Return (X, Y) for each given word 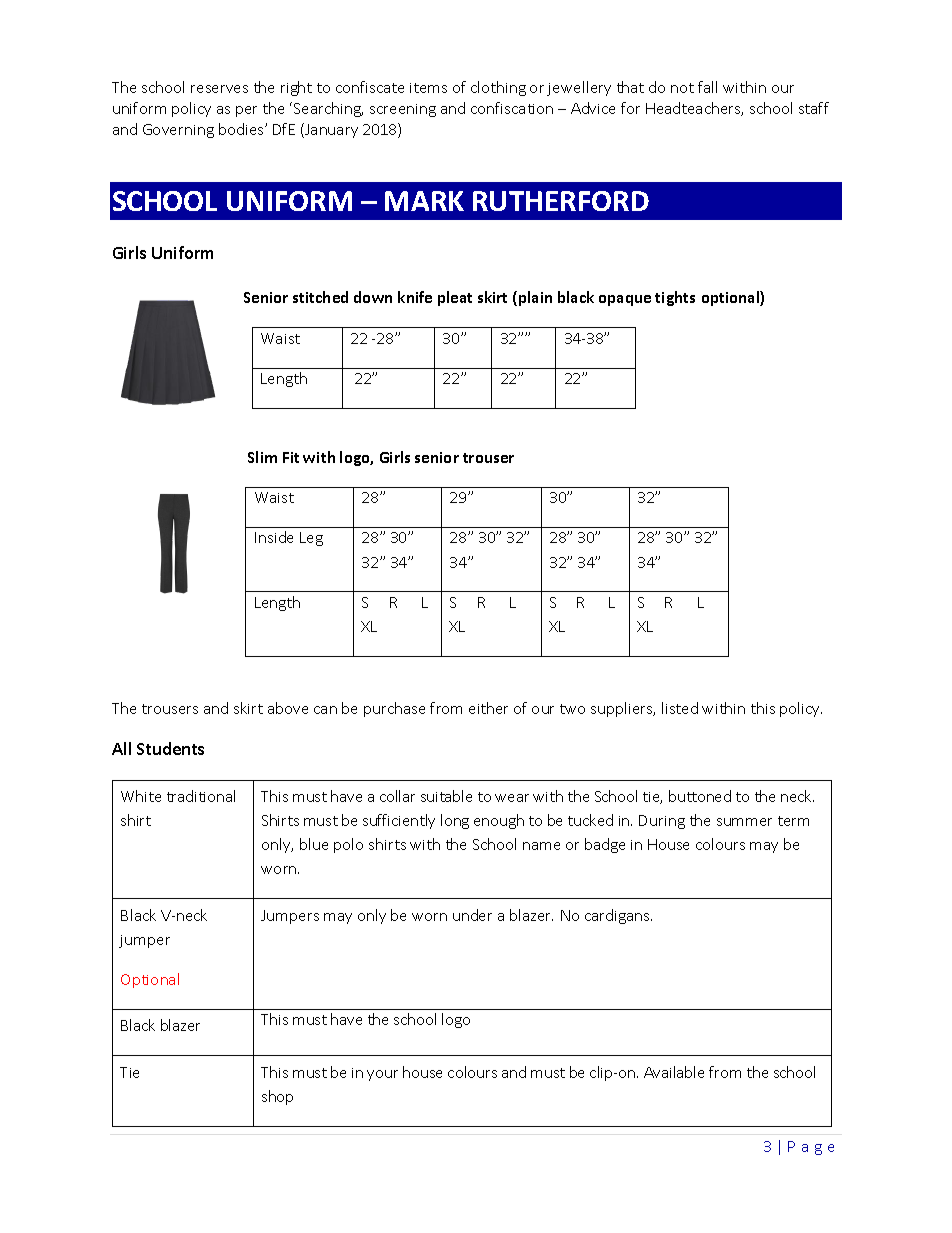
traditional (201, 796)
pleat (455, 298)
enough (499, 821)
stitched (320, 297)
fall (707, 87)
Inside (274, 537)
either (488, 708)
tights (675, 298)
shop (277, 1097)
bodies (242, 129)
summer (744, 822)
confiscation (512, 108)
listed (680, 708)
